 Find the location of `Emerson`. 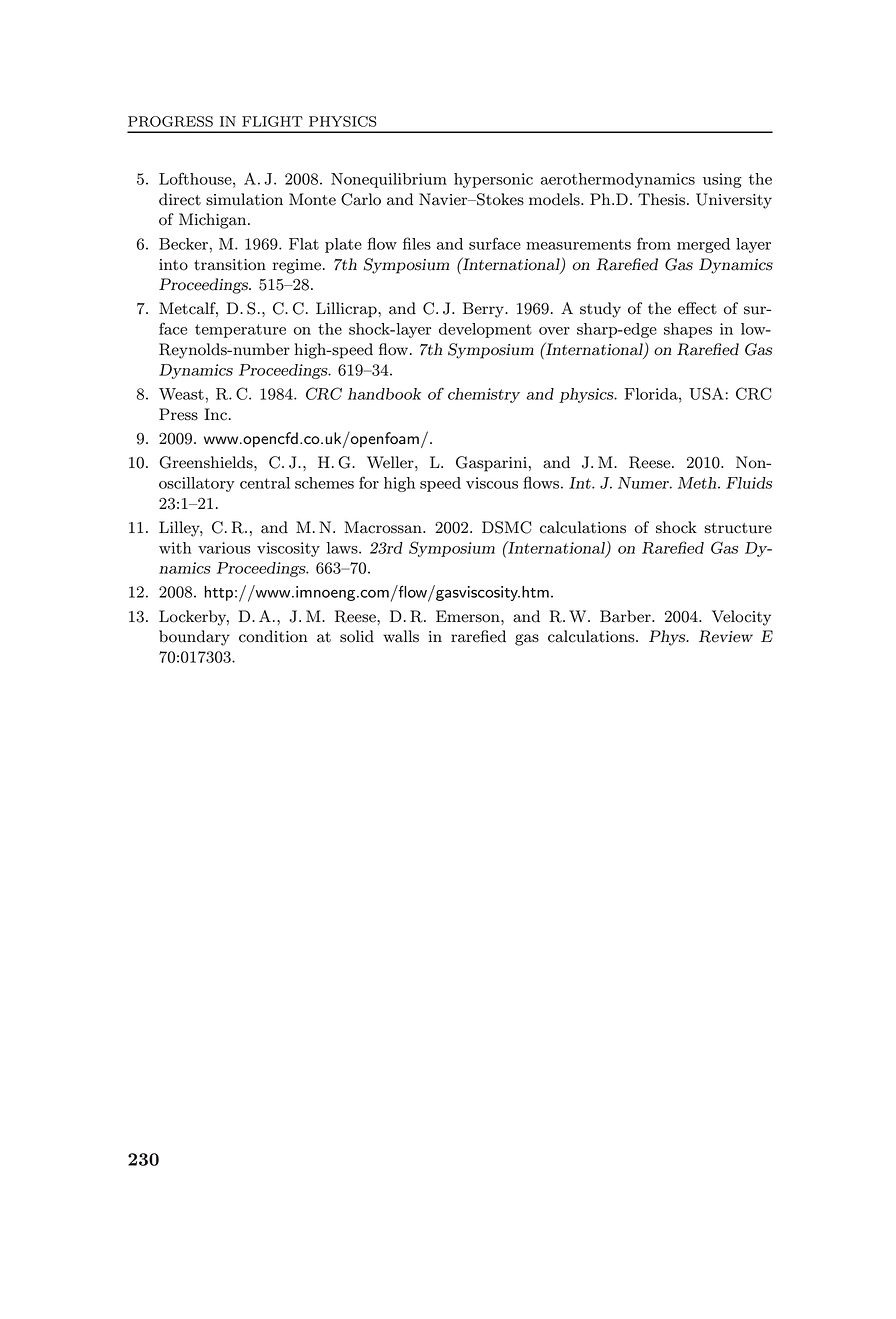

Emerson is located at coordinates (469, 616).
